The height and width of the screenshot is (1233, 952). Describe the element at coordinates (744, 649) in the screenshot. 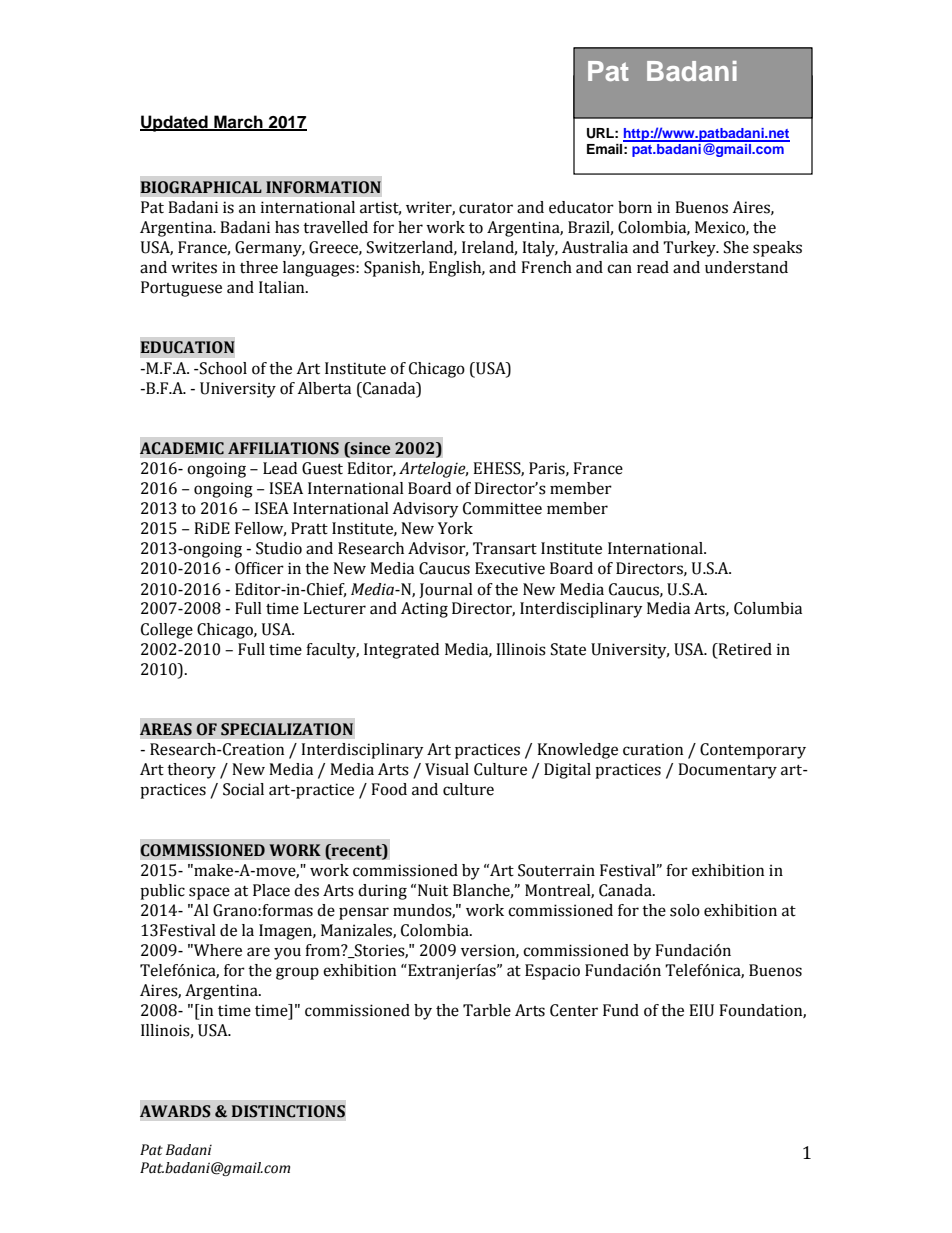

I see `Retired` at that location.
